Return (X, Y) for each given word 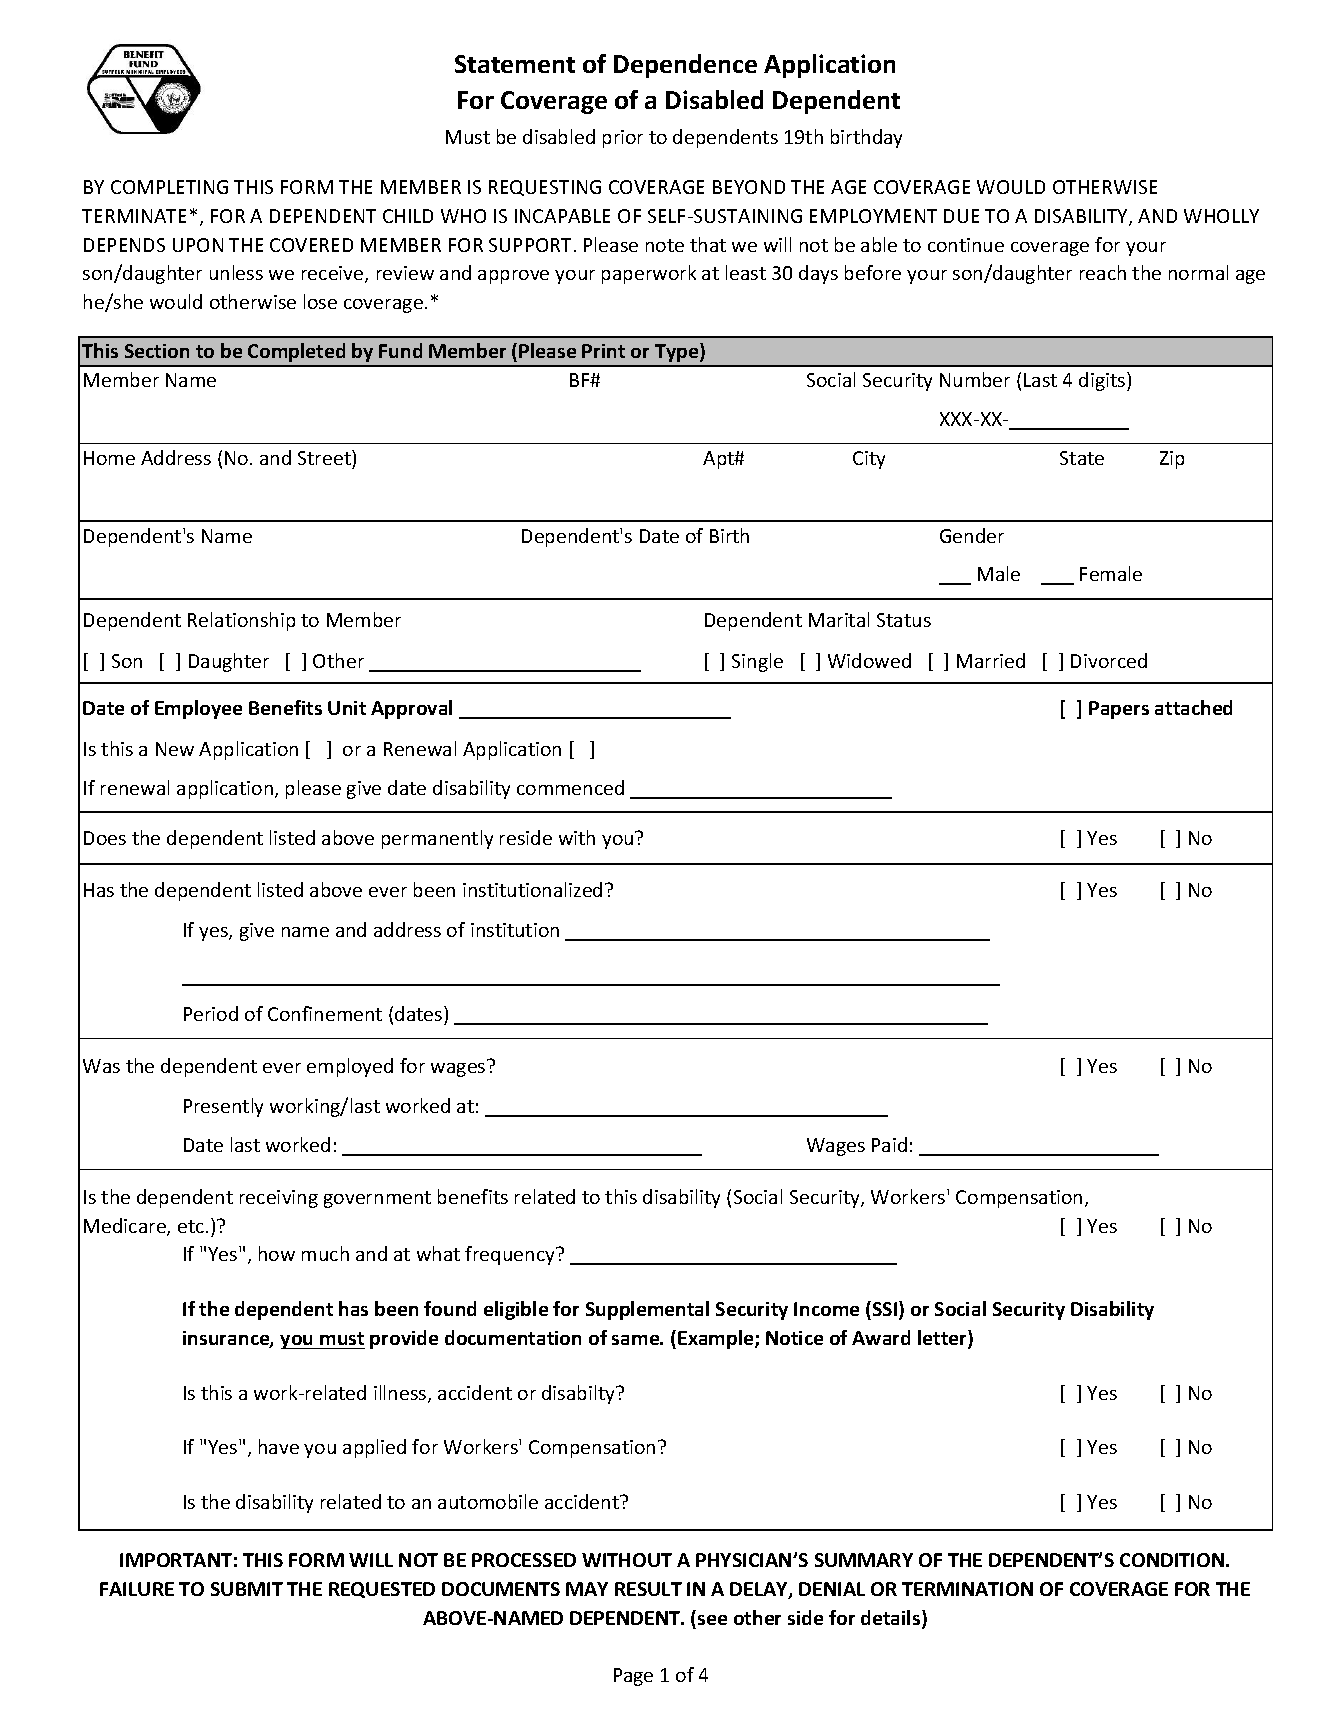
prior (623, 139)
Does (105, 838)
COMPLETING (169, 187)
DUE (961, 216)
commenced (570, 787)
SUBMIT (247, 1589)
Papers (1119, 710)
